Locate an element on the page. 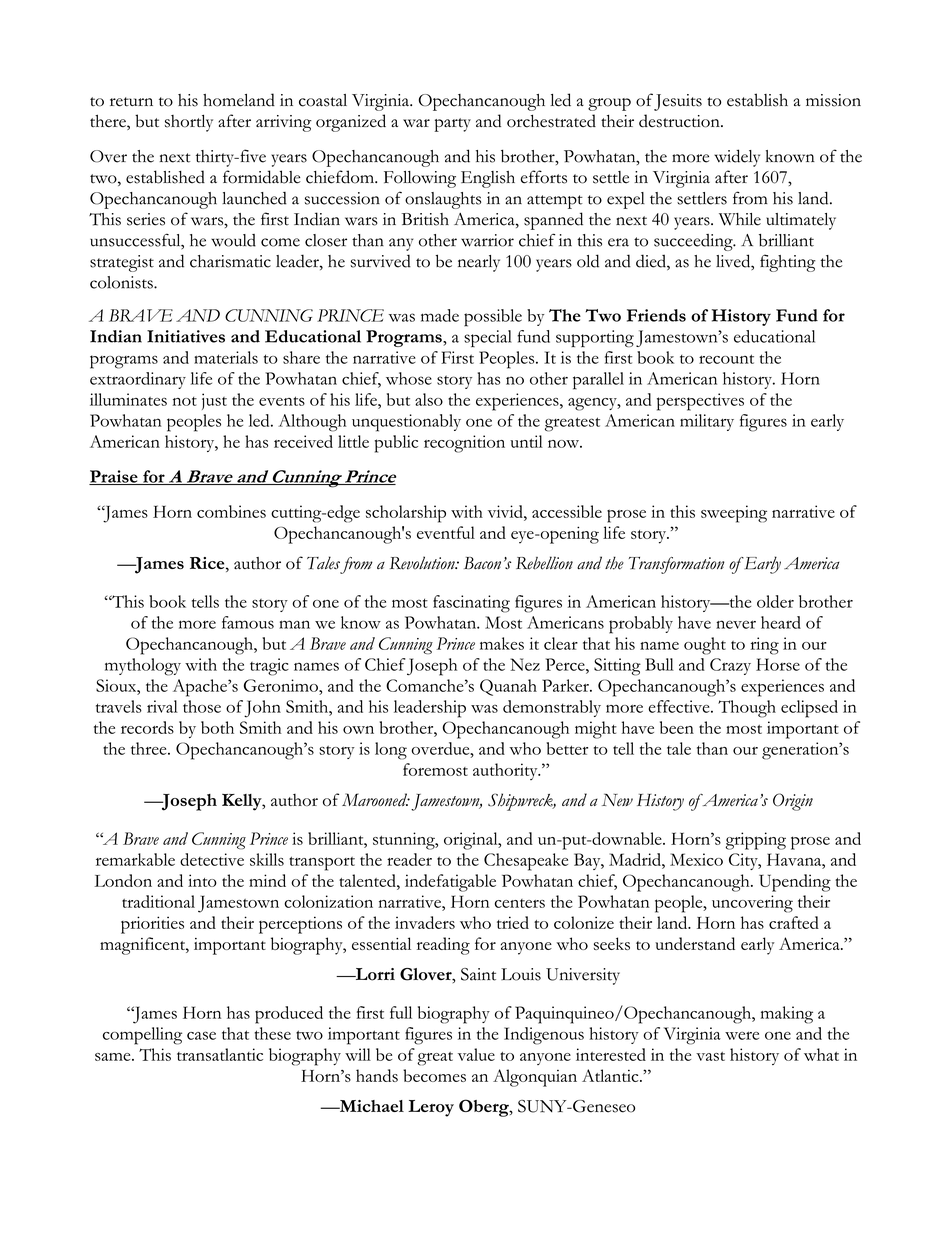 This document has height=1233, width=952. just is located at coordinates (214, 401).
